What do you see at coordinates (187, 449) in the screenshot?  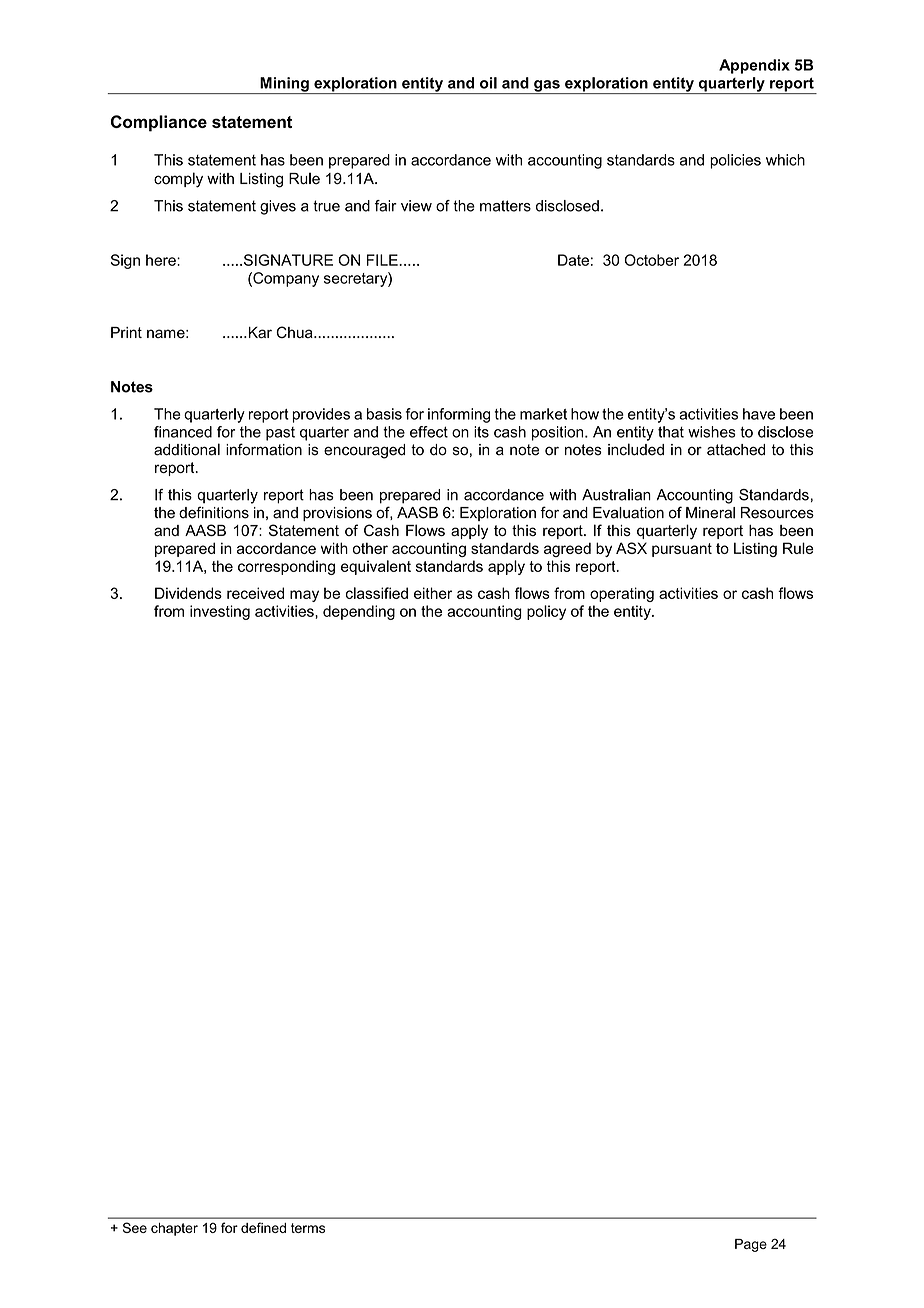 I see `additional` at bounding box center [187, 449].
